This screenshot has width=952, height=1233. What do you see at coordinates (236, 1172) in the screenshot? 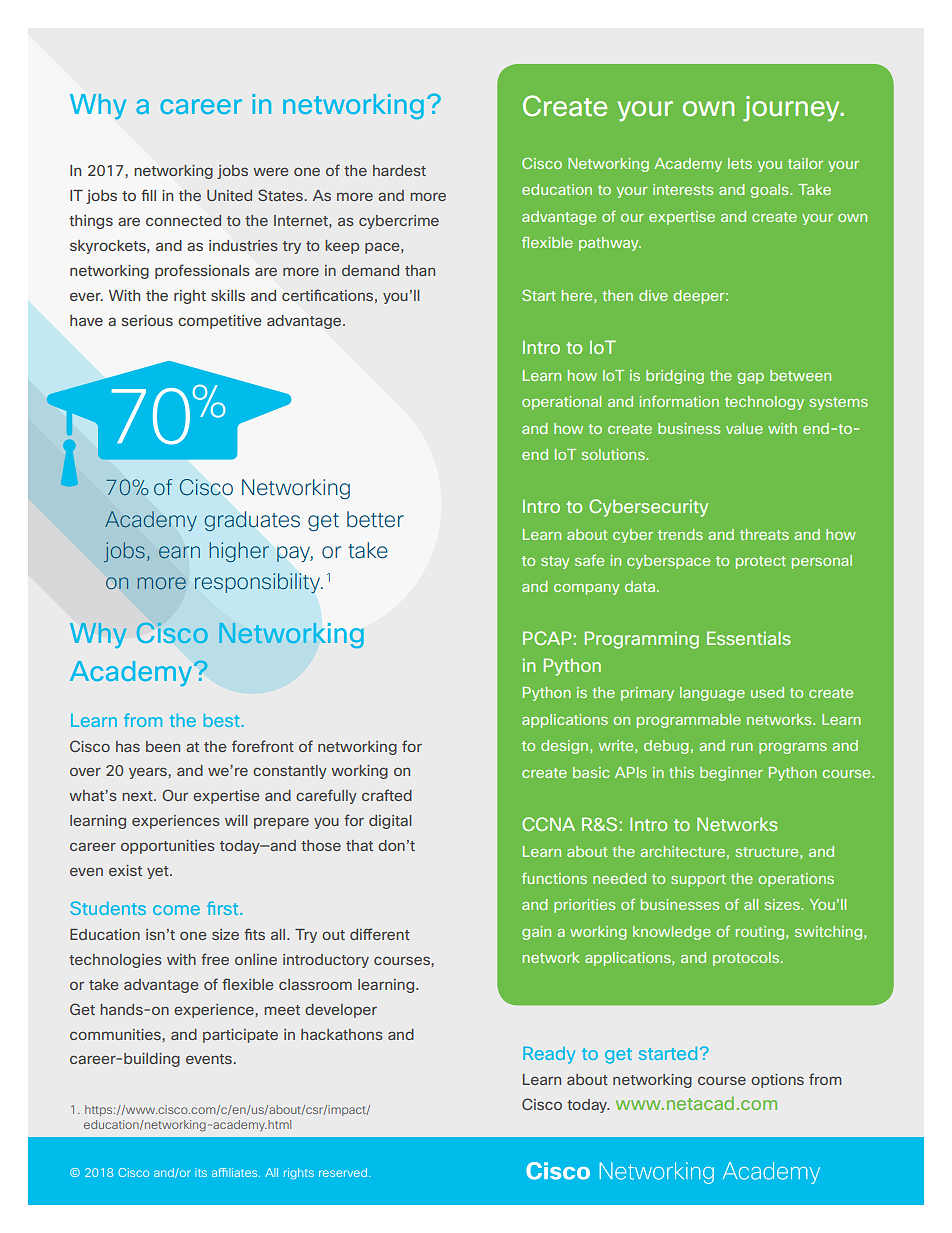
I see `affiliates` at bounding box center [236, 1172].
